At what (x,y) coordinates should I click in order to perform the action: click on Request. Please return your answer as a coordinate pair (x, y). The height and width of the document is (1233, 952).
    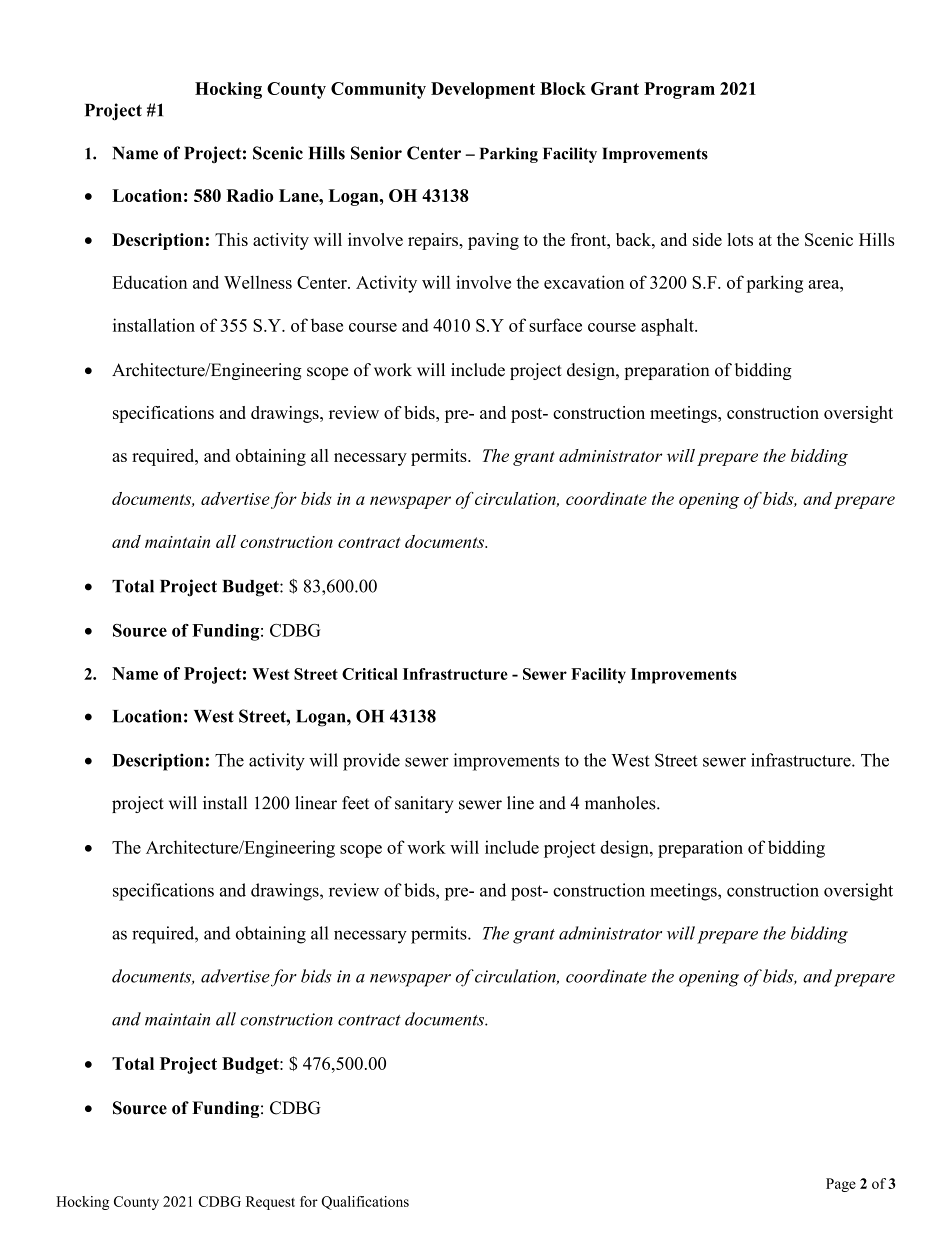
    Looking at the image, I should click on (270, 1203).
